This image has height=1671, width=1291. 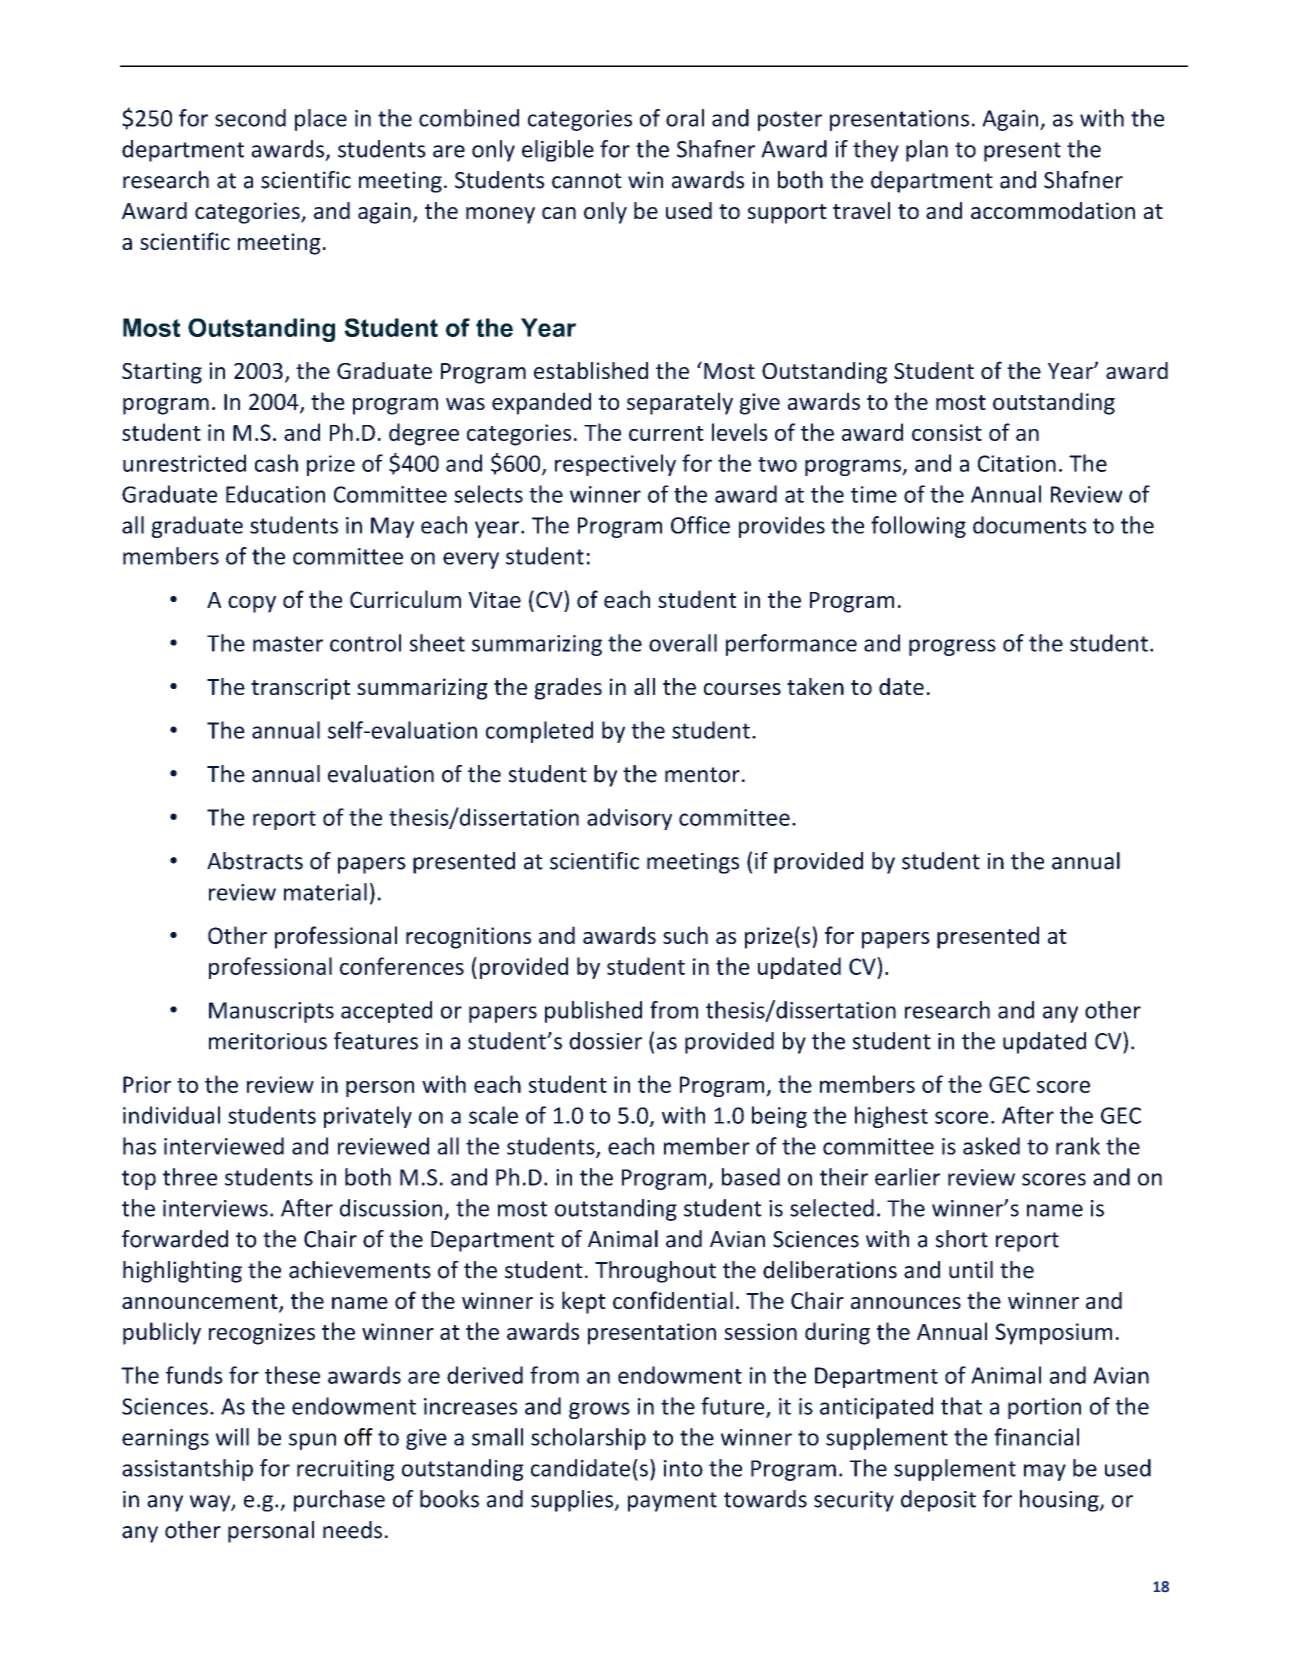 What do you see at coordinates (927, 151) in the image?
I see `plan` at bounding box center [927, 151].
